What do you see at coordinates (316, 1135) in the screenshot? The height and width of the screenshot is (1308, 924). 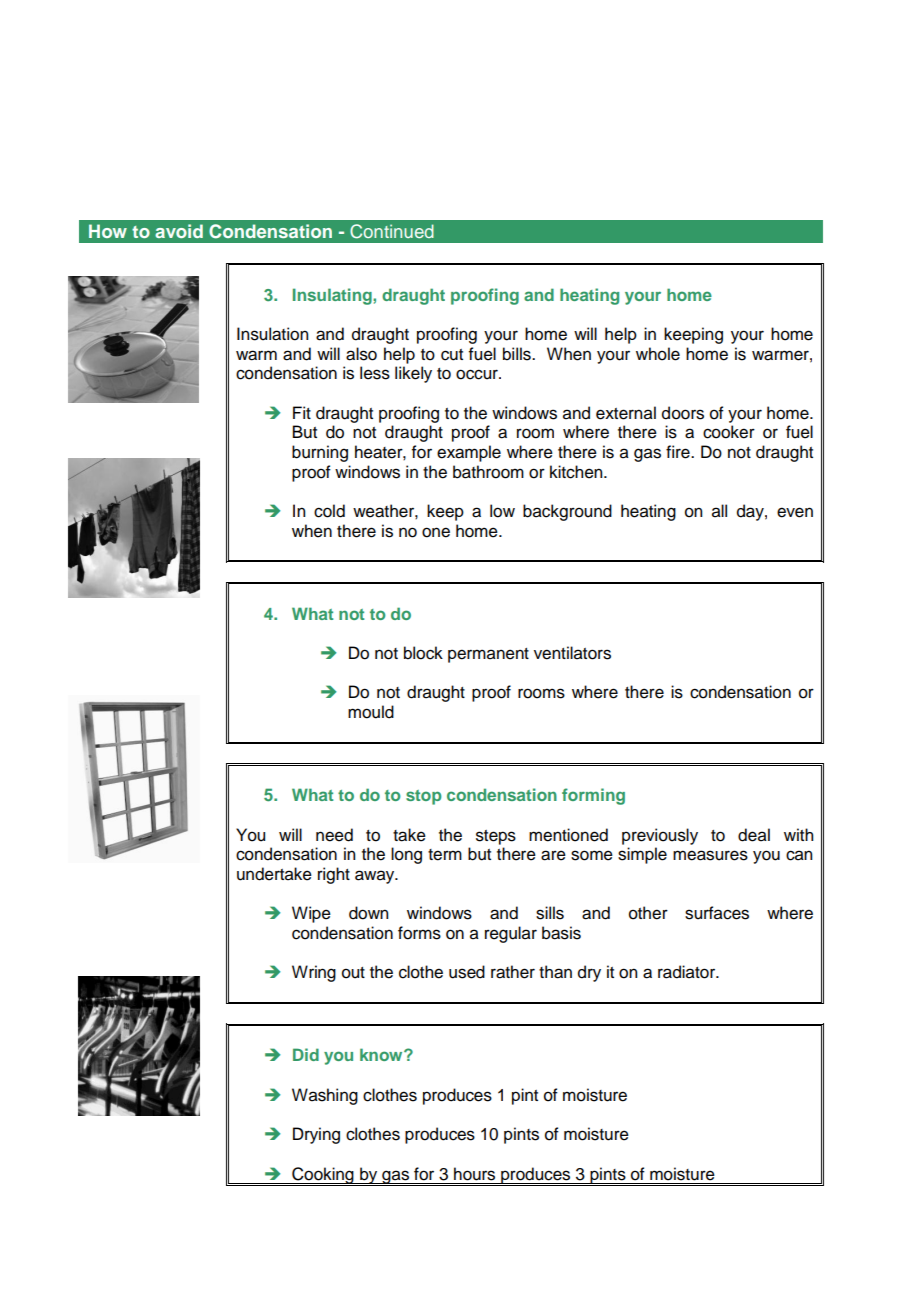 I see `Drying` at bounding box center [316, 1135].
